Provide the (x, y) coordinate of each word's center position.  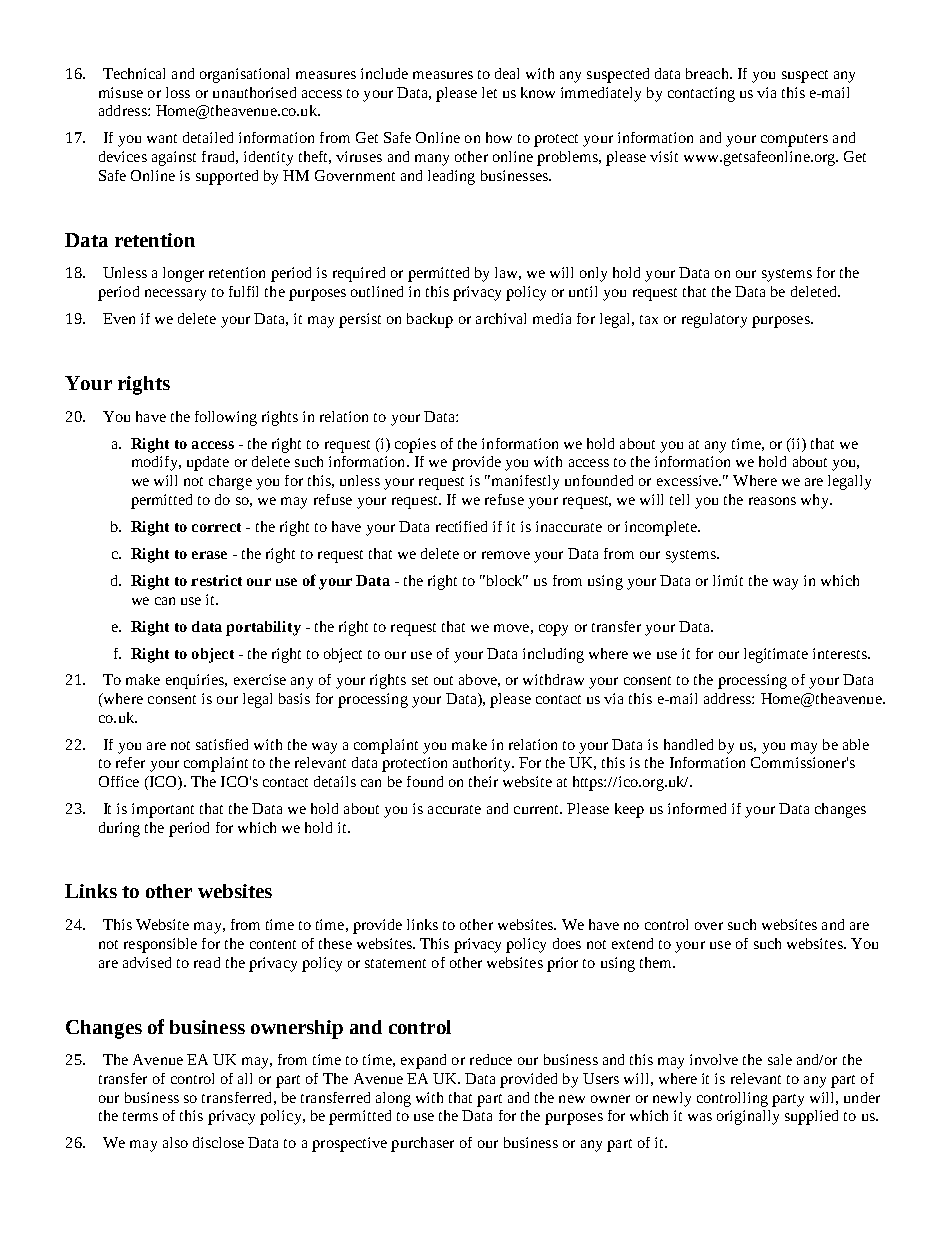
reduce (491, 1059)
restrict (216, 580)
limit (728, 580)
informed (697, 808)
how (499, 137)
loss (178, 92)
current (538, 809)
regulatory (714, 320)
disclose (218, 1142)
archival (501, 318)
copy (553, 630)
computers (794, 140)
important (163, 810)
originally (748, 1117)
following (226, 418)
